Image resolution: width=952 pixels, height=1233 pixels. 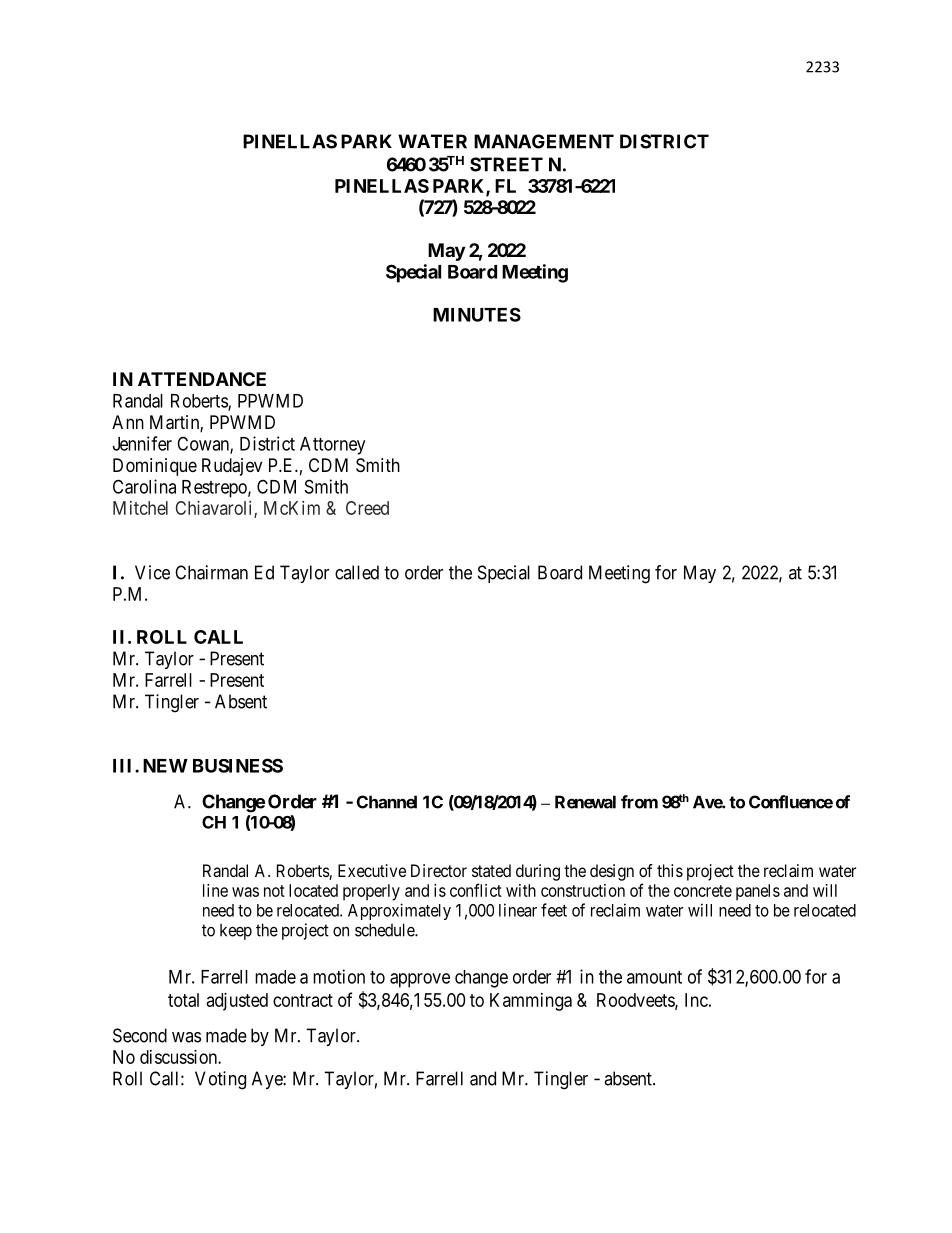 What do you see at coordinates (332, 446) in the image?
I see `Attorney` at bounding box center [332, 446].
